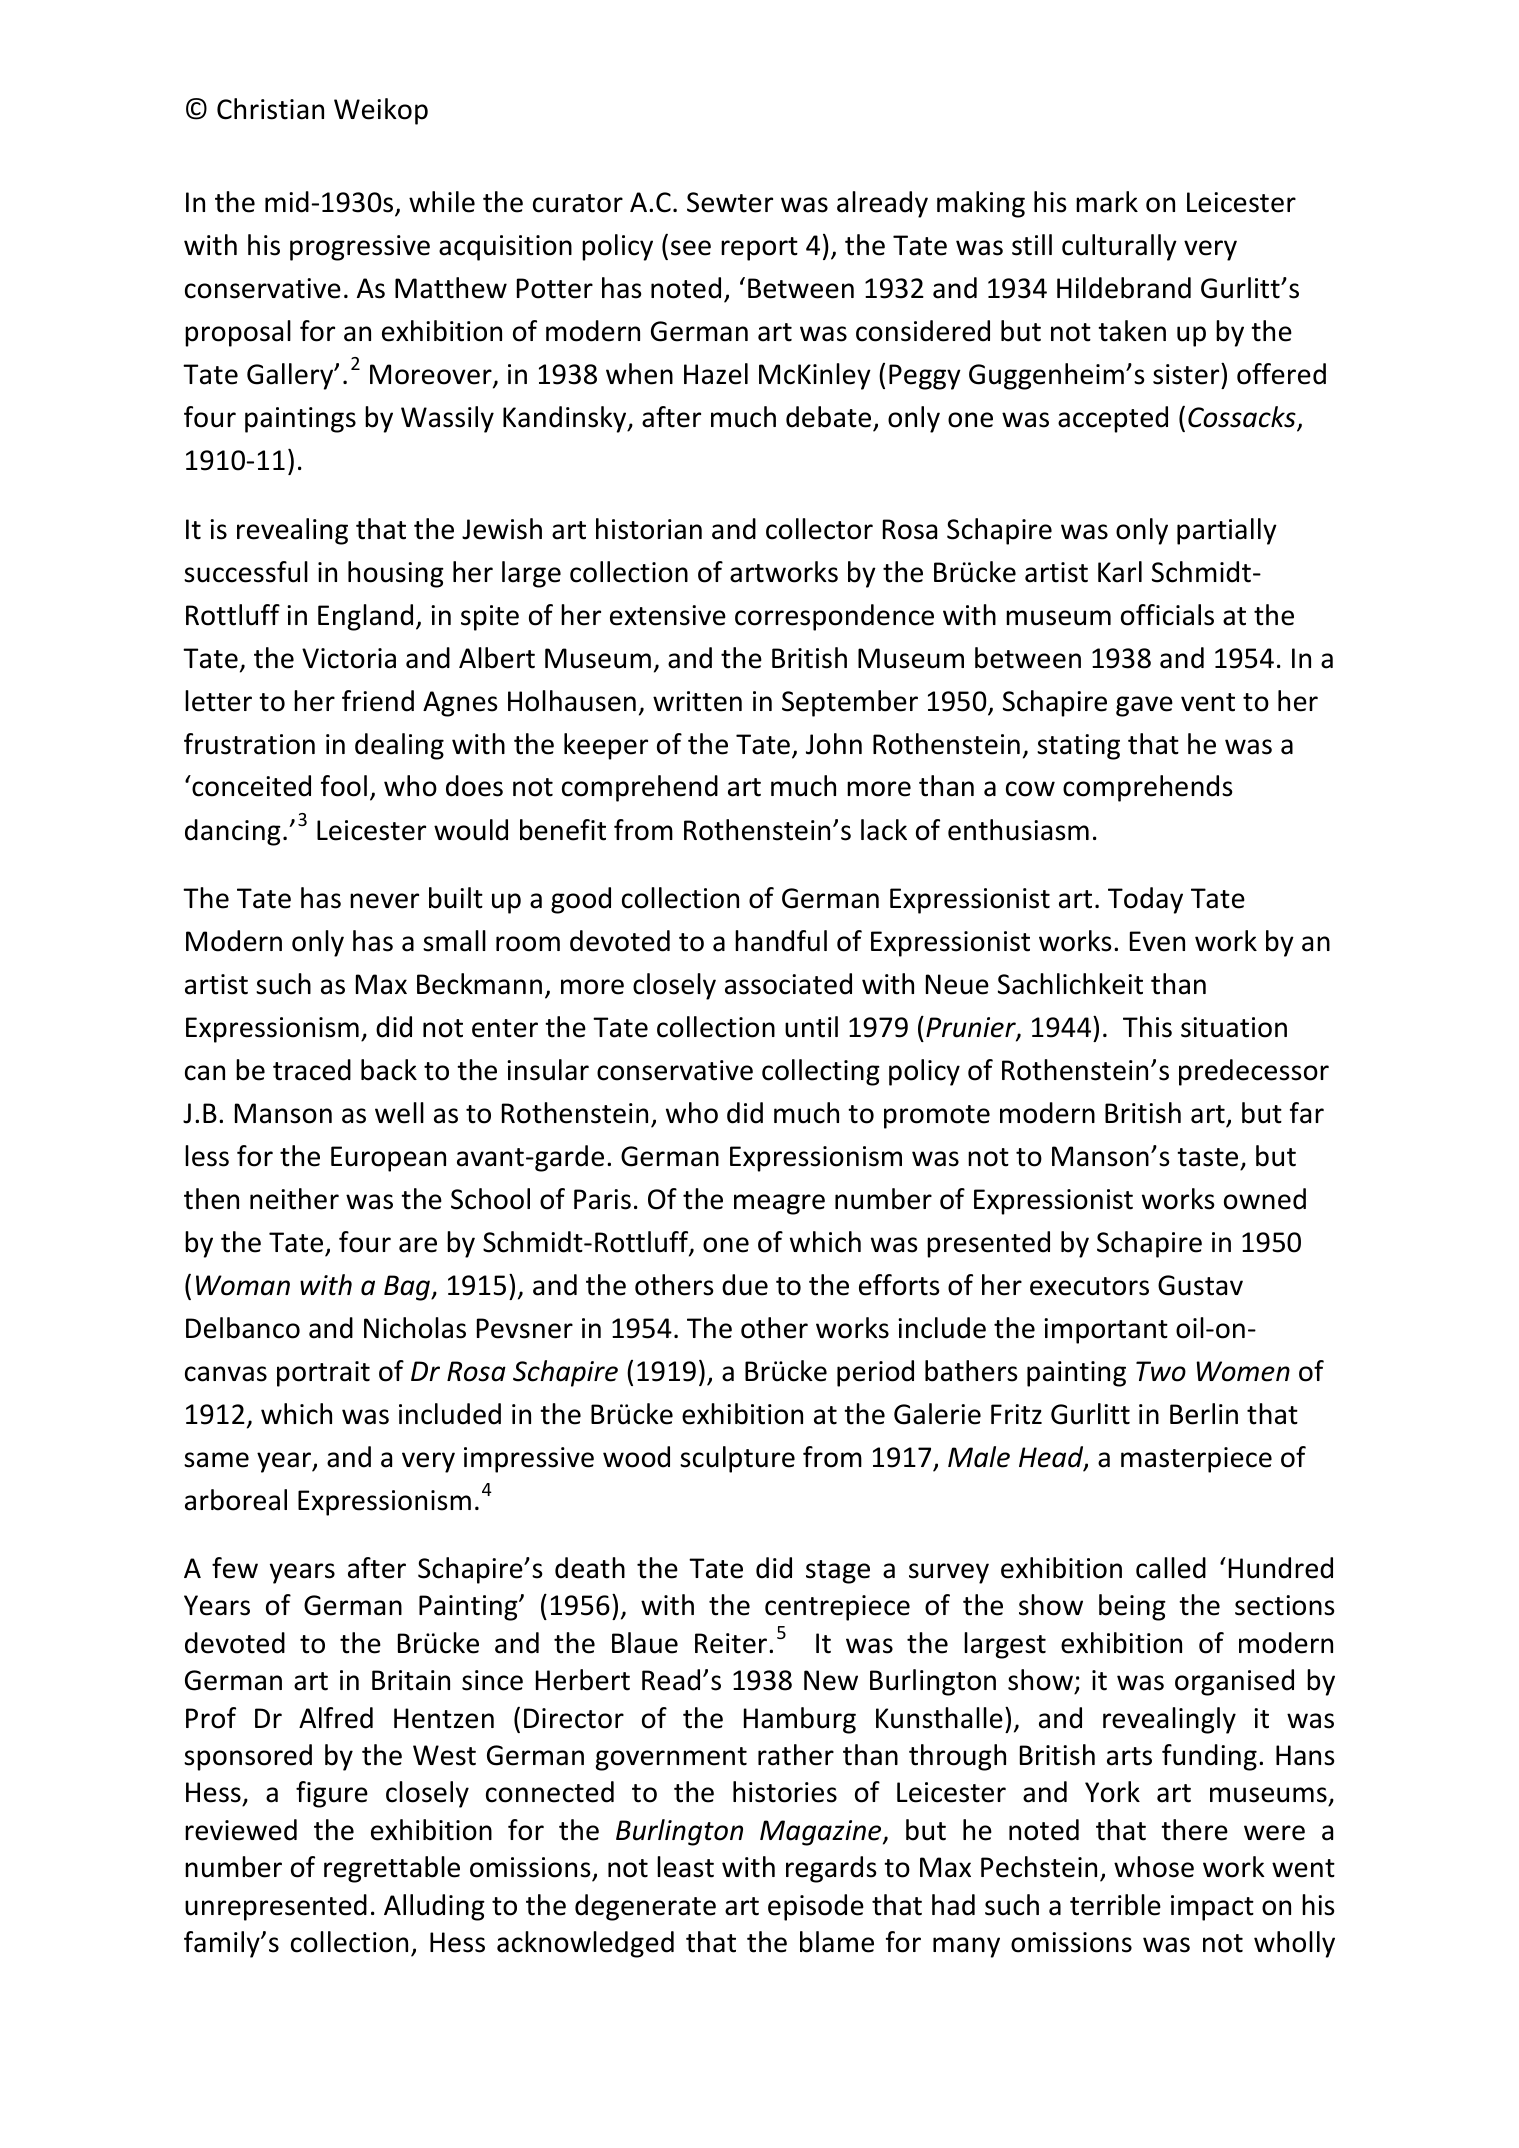 The width and height of the document is (1519, 2148). What do you see at coordinates (270, 109) in the document?
I see `Christian` at bounding box center [270, 109].
